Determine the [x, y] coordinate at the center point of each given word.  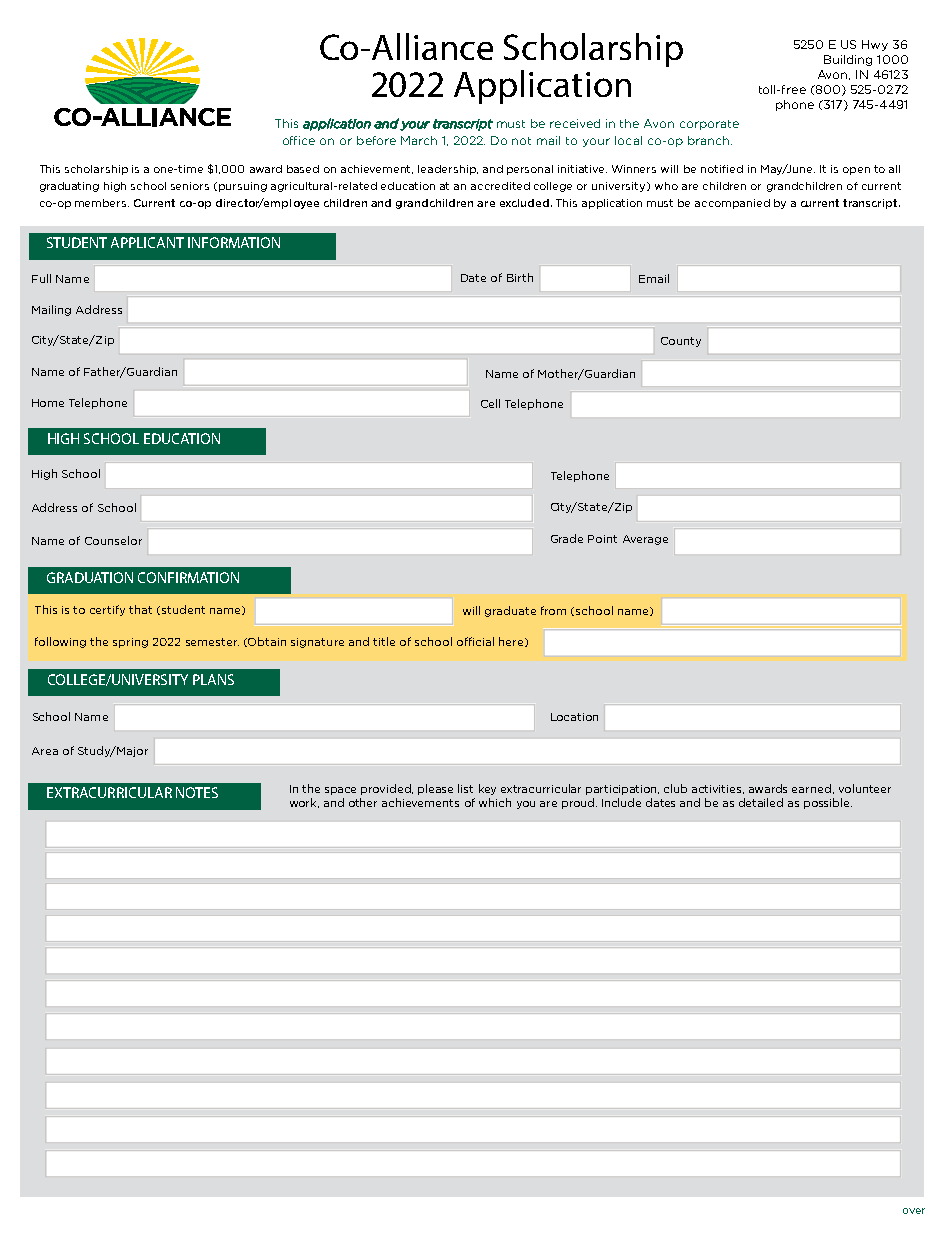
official [475, 641]
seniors [190, 186]
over [914, 1211]
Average [645, 540]
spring [130, 643]
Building [848, 60]
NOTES [197, 792]
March [419, 140]
